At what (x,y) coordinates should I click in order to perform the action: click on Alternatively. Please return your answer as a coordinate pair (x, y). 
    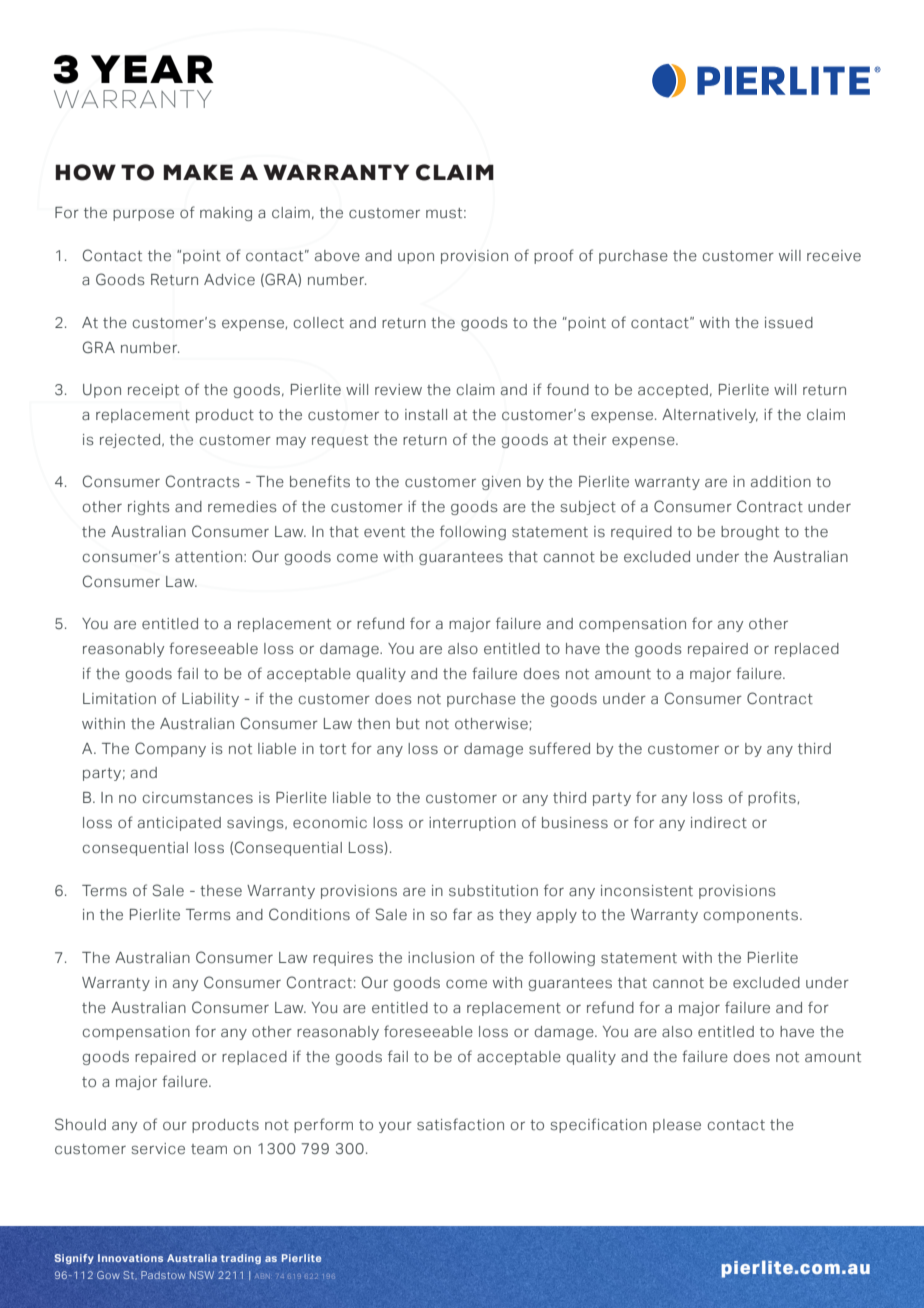
    Looking at the image, I should click on (710, 416).
